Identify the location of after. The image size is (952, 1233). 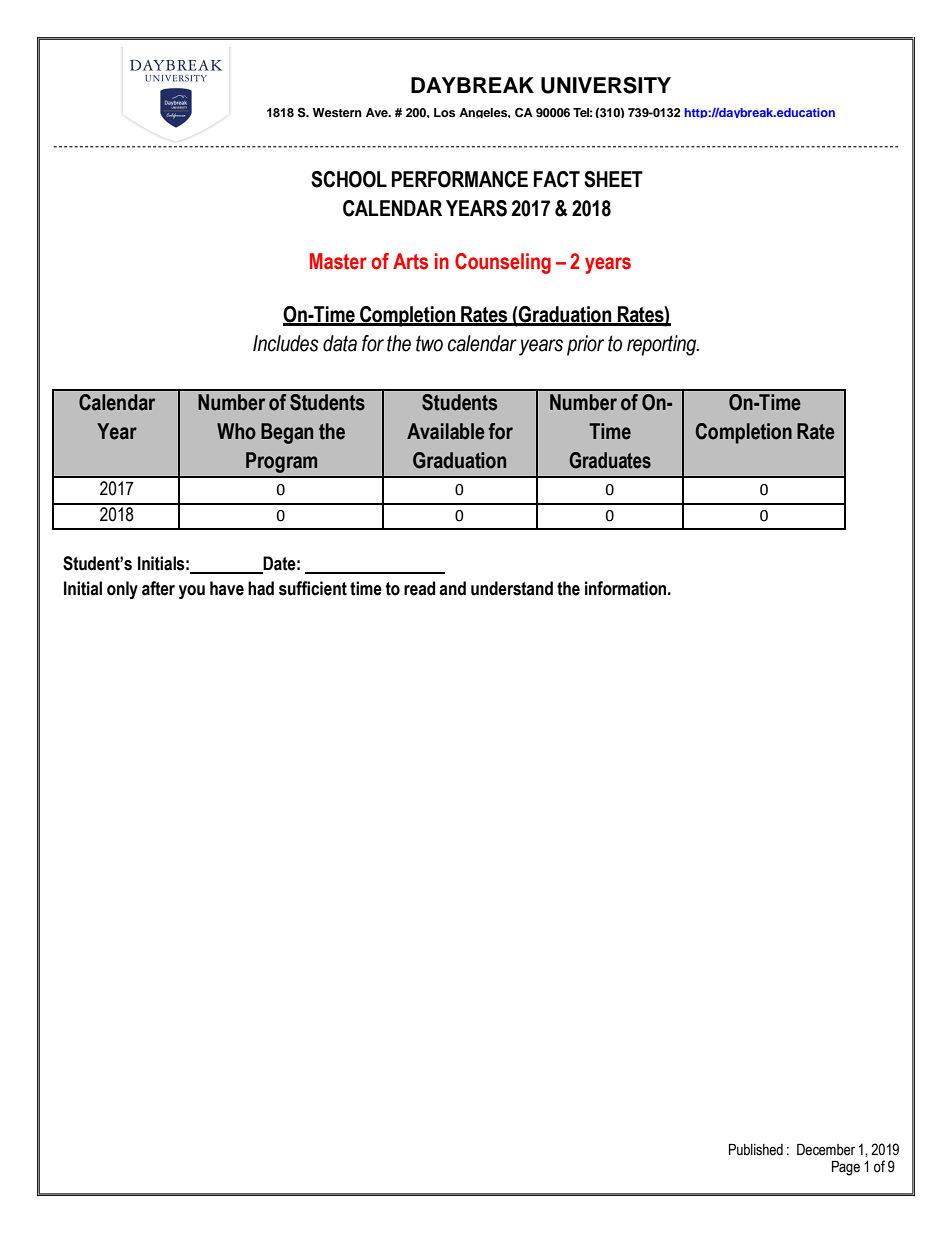
(158, 588).
